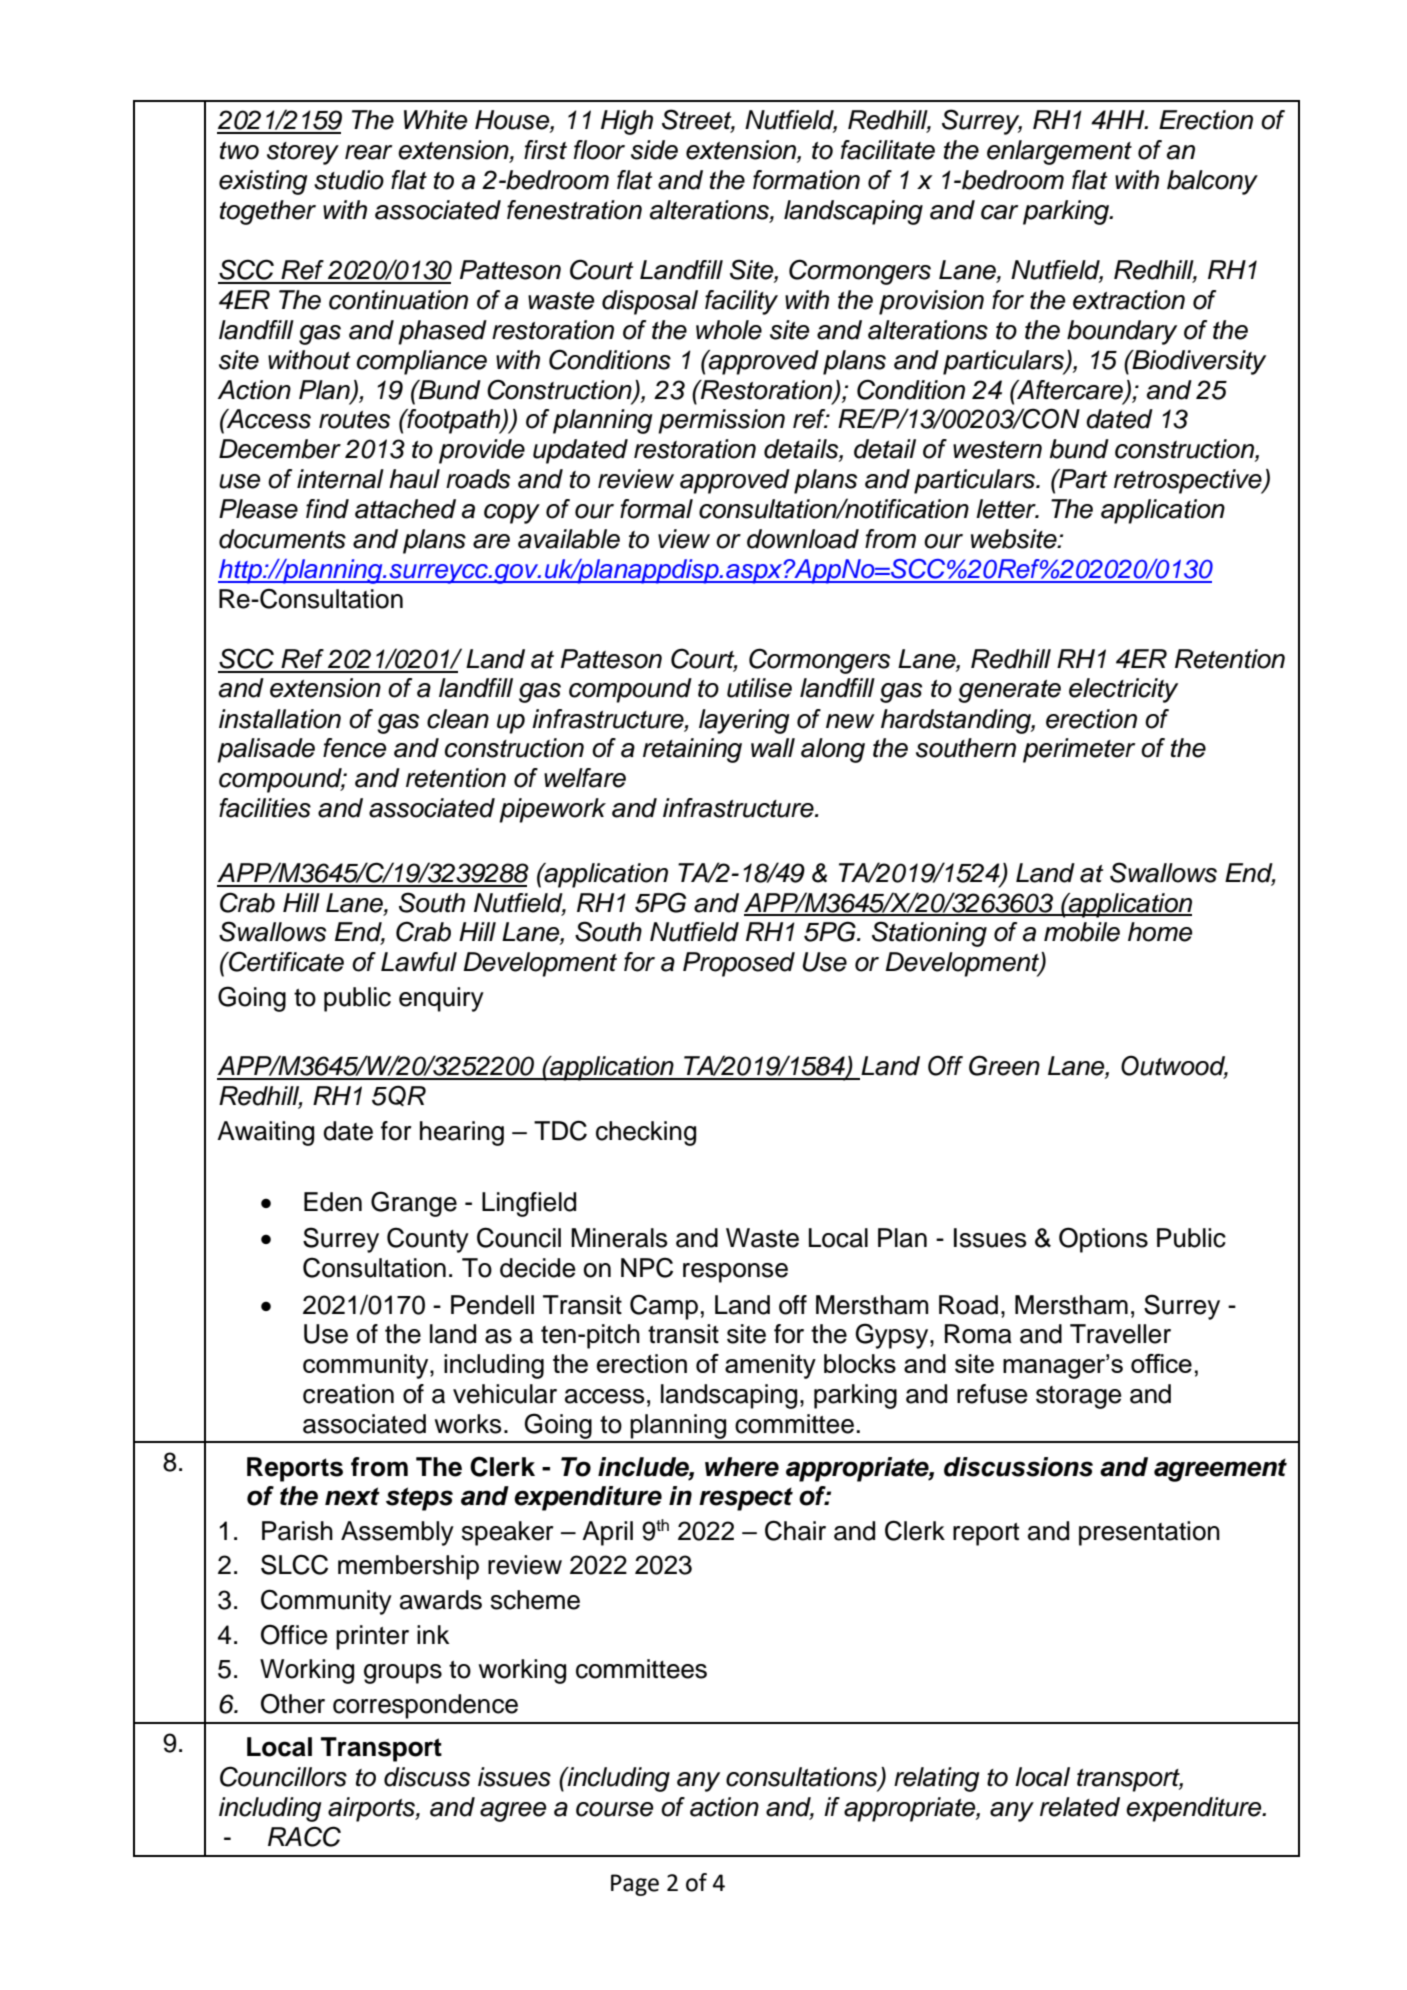 The width and height of the screenshot is (1407, 1990). What do you see at coordinates (425, 1706) in the screenshot?
I see `correspondence` at bounding box center [425, 1706].
